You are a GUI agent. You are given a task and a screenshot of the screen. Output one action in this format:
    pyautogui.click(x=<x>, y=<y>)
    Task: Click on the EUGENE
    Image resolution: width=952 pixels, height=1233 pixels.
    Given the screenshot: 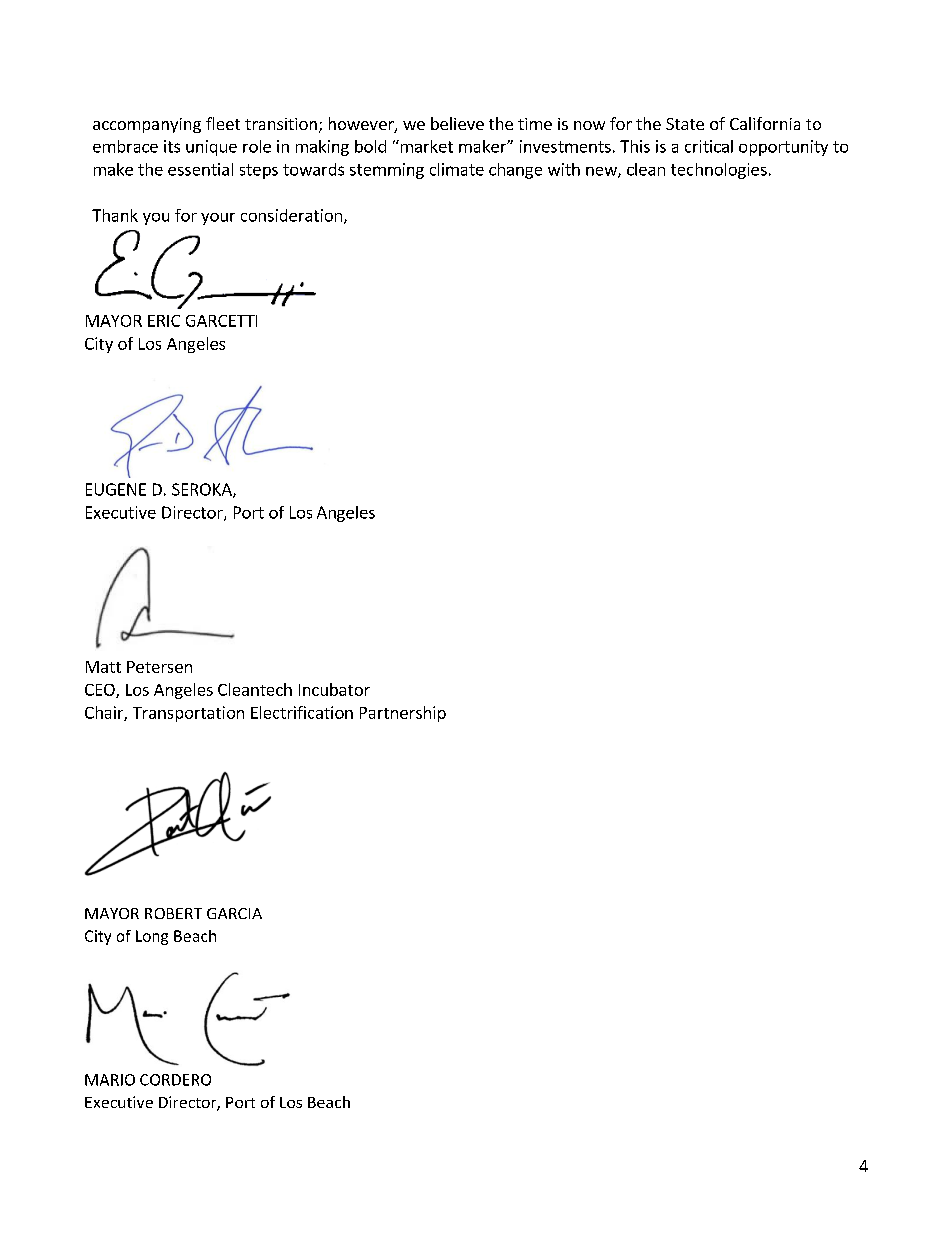 What is the action you would take?
    pyautogui.click(x=116, y=489)
